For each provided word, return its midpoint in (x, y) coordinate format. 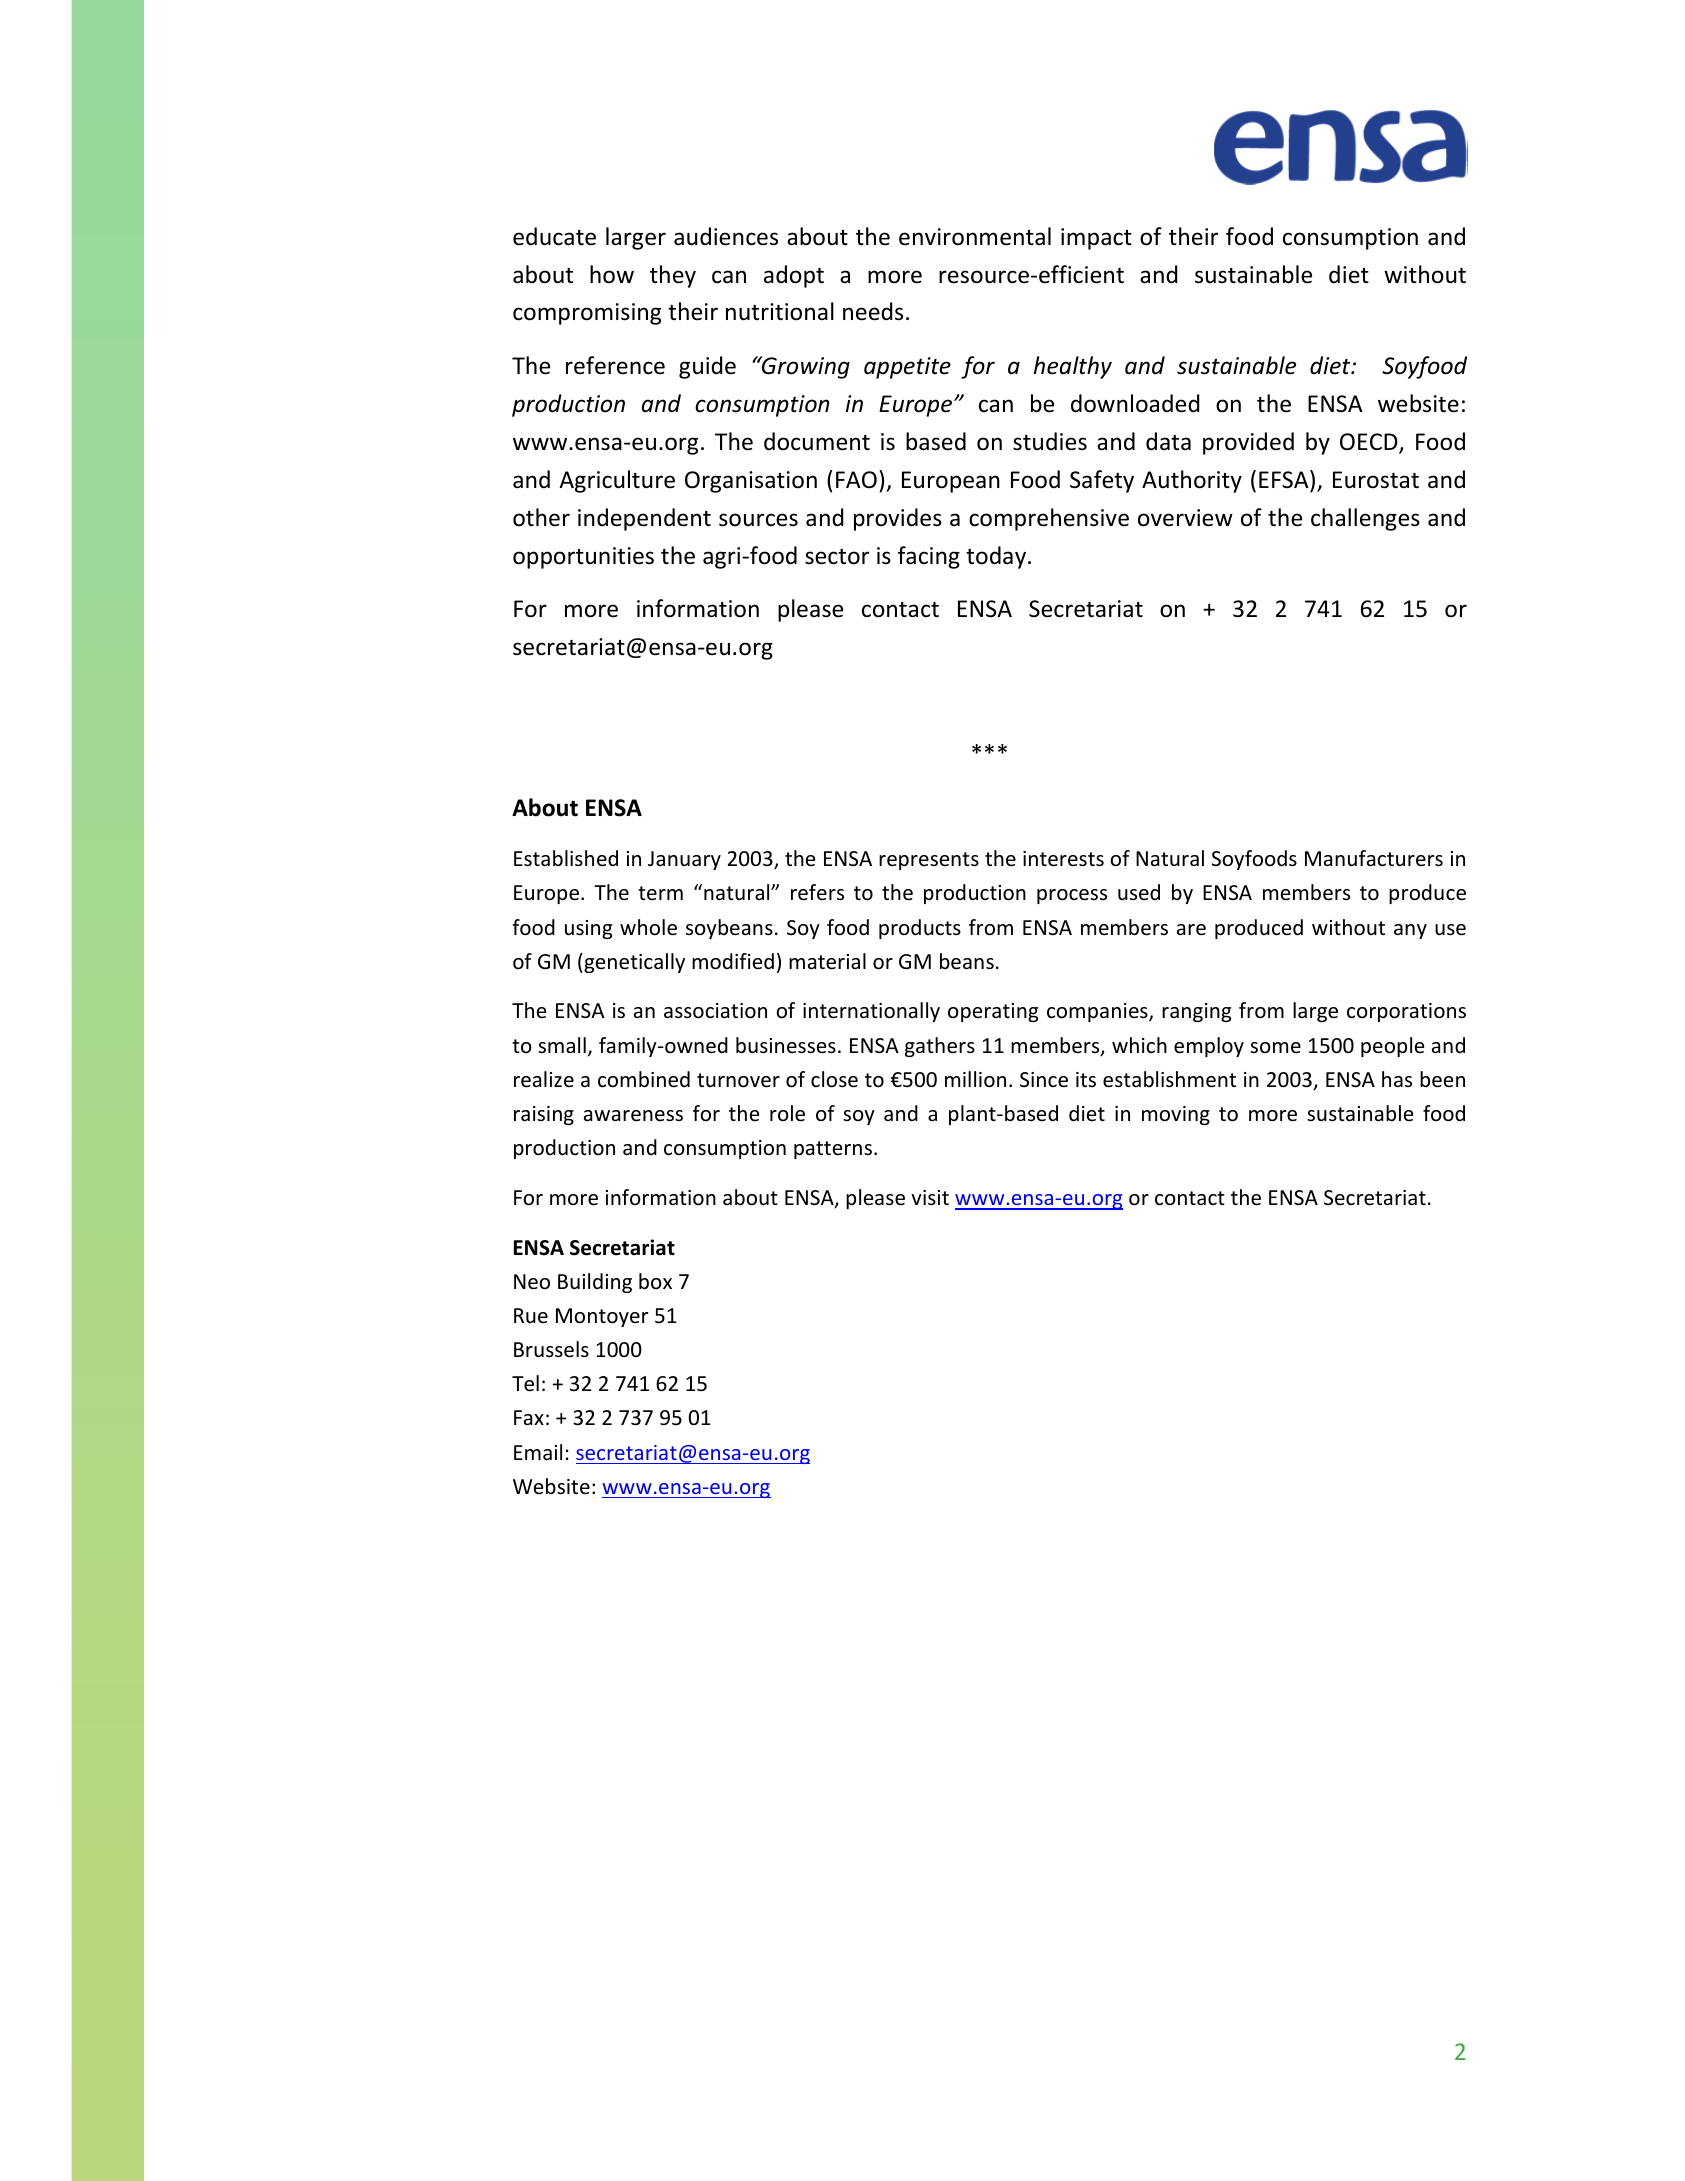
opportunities (583, 558)
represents (929, 861)
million (975, 1079)
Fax (529, 1417)
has (1397, 1079)
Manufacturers (1374, 858)
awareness (633, 1116)
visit (930, 1197)
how (612, 274)
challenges (1365, 519)
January (684, 860)
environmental (975, 236)
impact (1096, 239)
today (997, 557)
